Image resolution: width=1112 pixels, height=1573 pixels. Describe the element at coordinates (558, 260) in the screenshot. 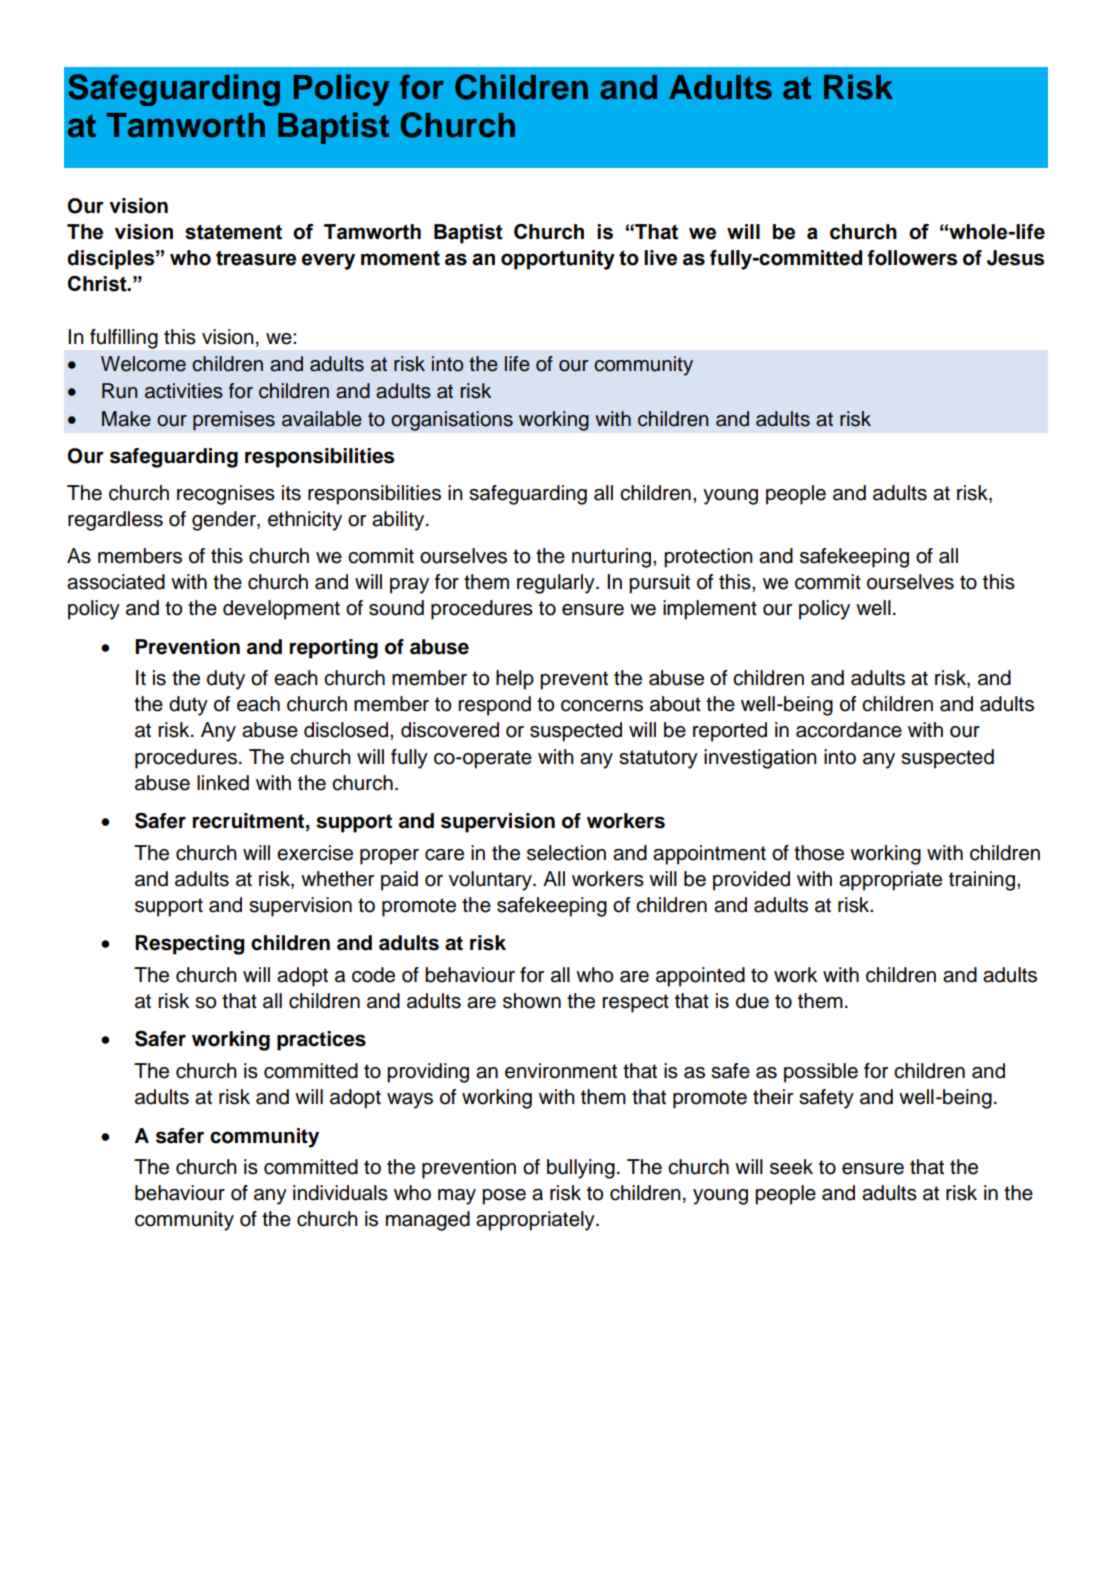

I see `opportunity` at that location.
